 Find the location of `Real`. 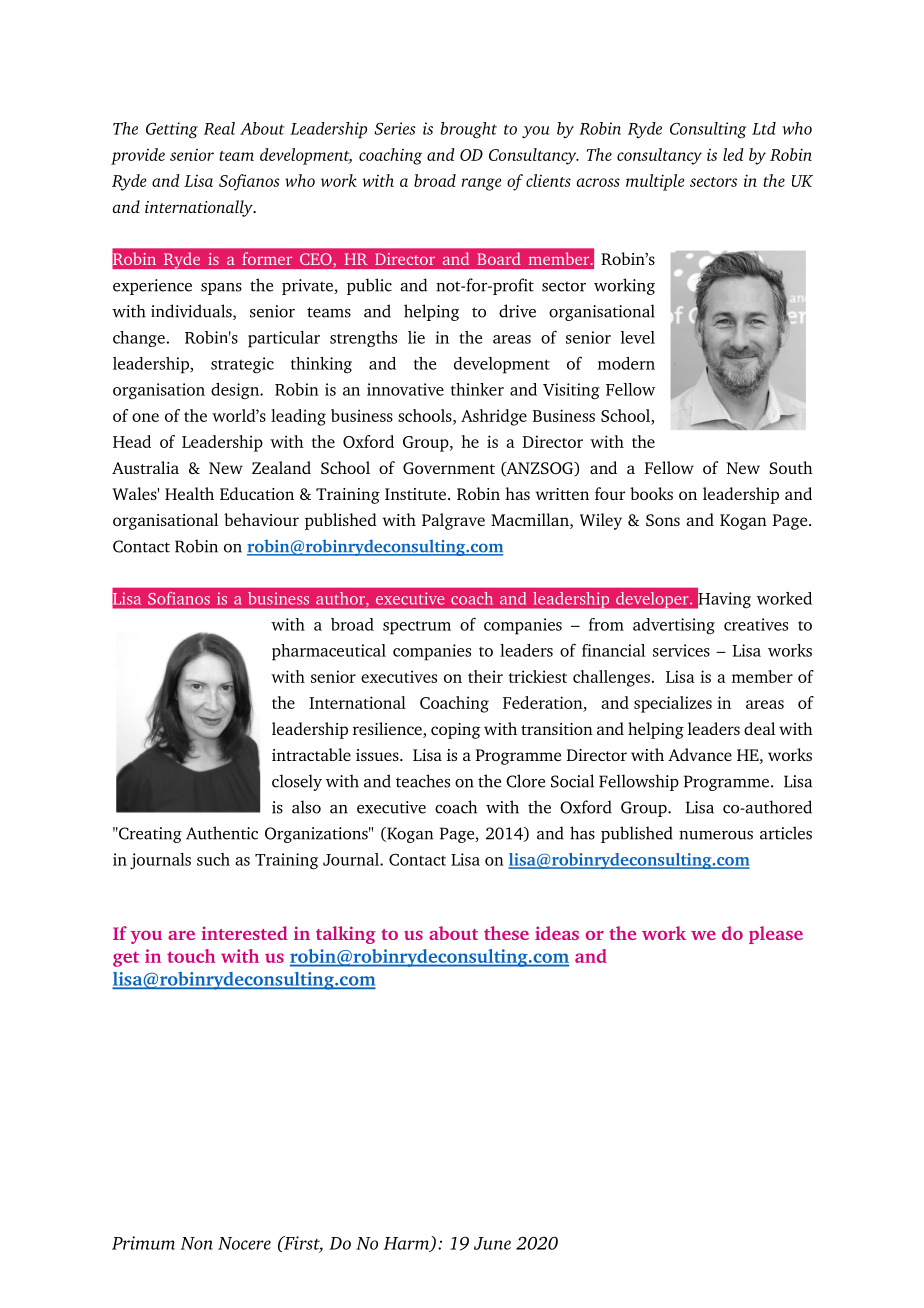

Real is located at coordinates (219, 128).
